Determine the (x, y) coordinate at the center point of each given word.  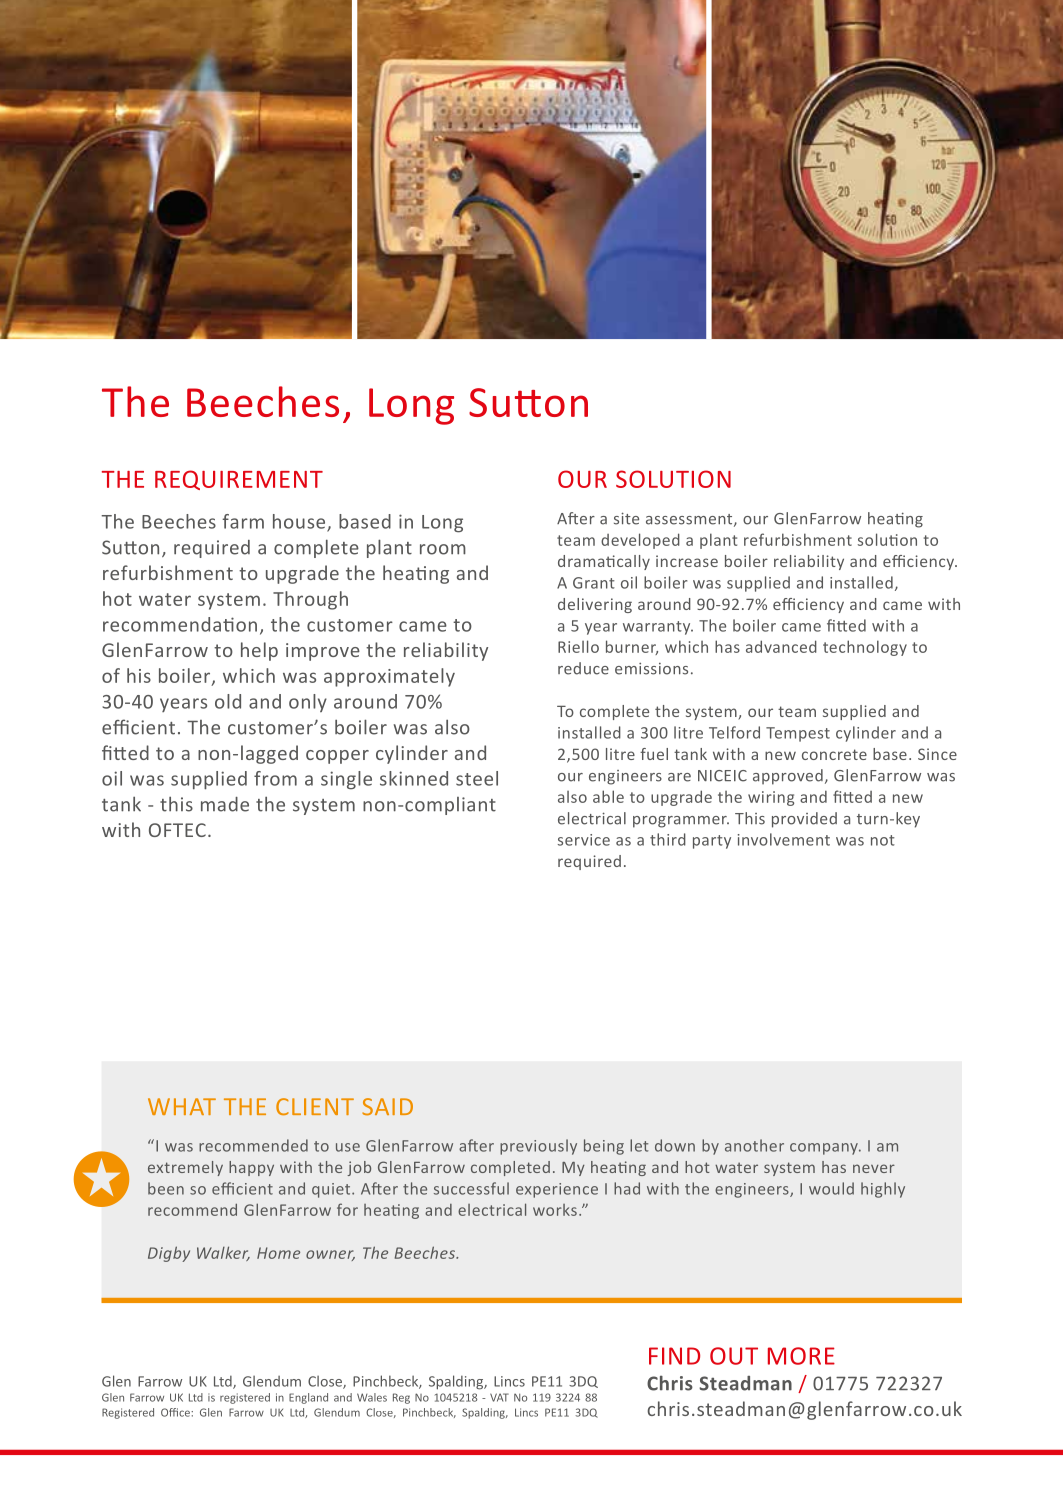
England (308, 1398)
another (754, 1145)
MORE (801, 1356)
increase (687, 561)
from (275, 778)
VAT (499, 1397)
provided (804, 820)
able (608, 796)
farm (243, 521)
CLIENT (315, 1106)
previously (538, 1147)
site (626, 518)
